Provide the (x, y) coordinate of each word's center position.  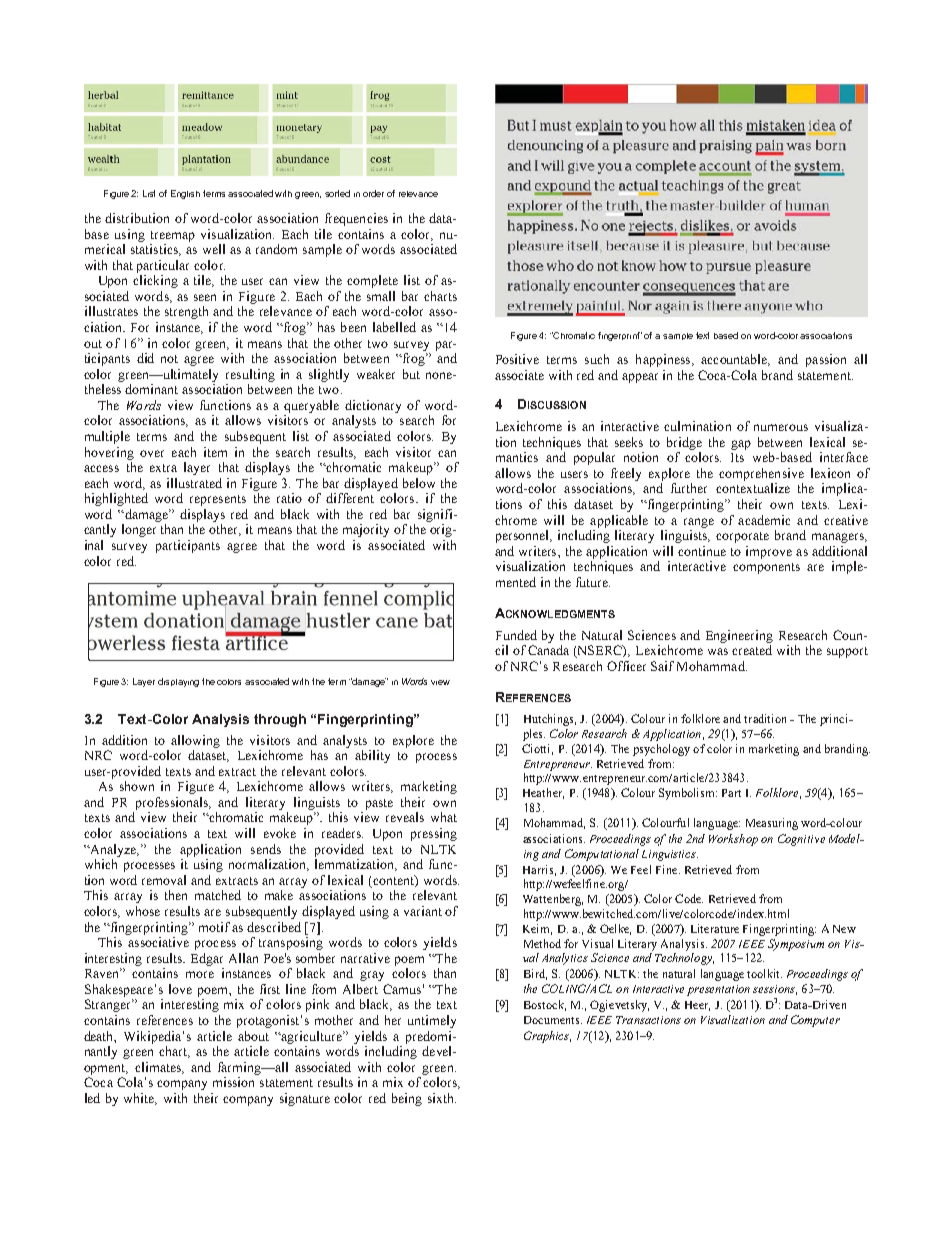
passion (826, 360)
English (185, 194)
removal (164, 880)
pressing (434, 834)
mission (233, 1082)
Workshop (733, 840)
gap (741, 445)
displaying (178, 682)
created (752, 650)
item (215, 452)
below (419, 483)
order (373, 193)
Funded (516, 635)
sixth (442, 1098)
